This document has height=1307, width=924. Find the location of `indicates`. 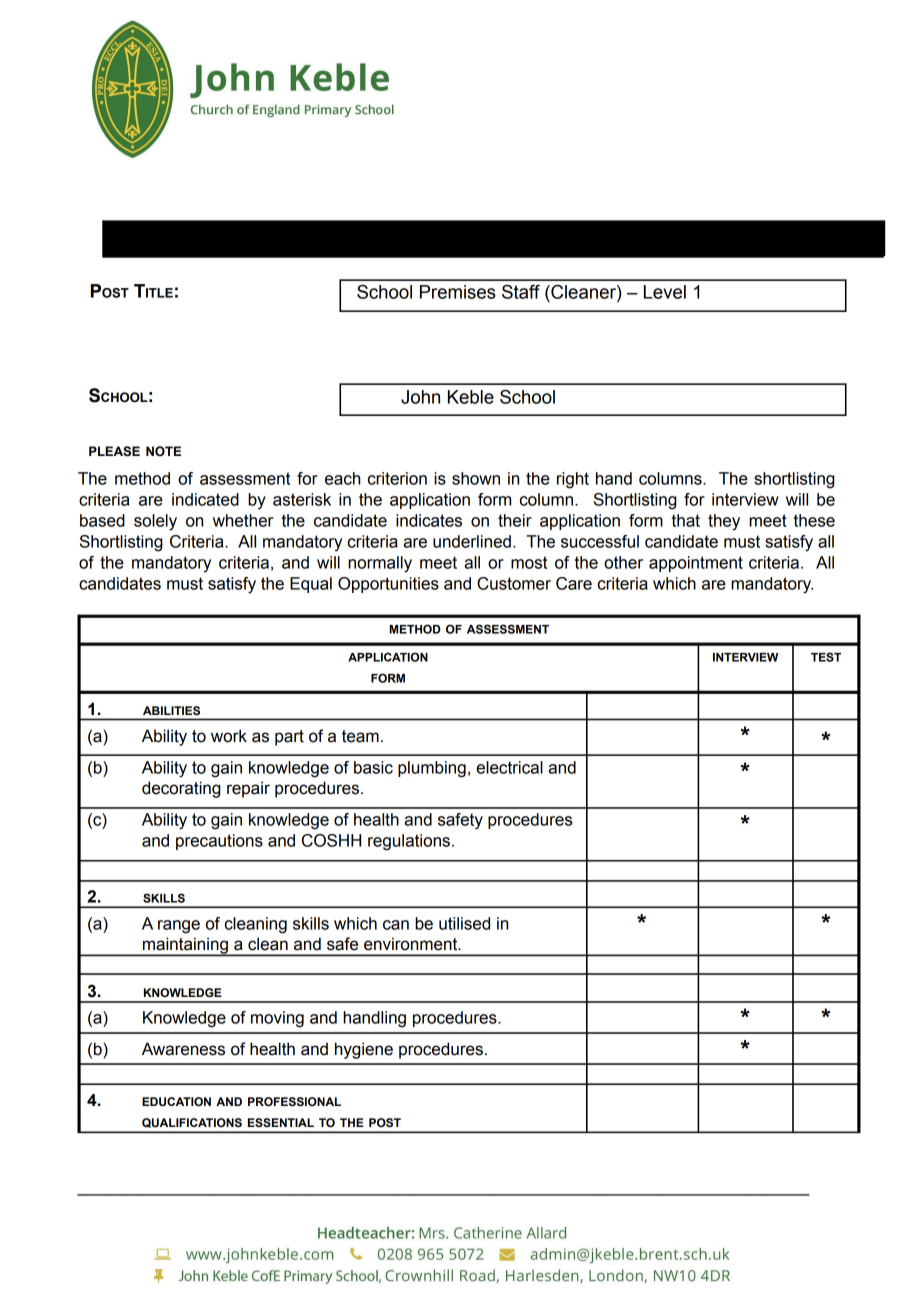

indicates is located at coordinates (429, 520).
